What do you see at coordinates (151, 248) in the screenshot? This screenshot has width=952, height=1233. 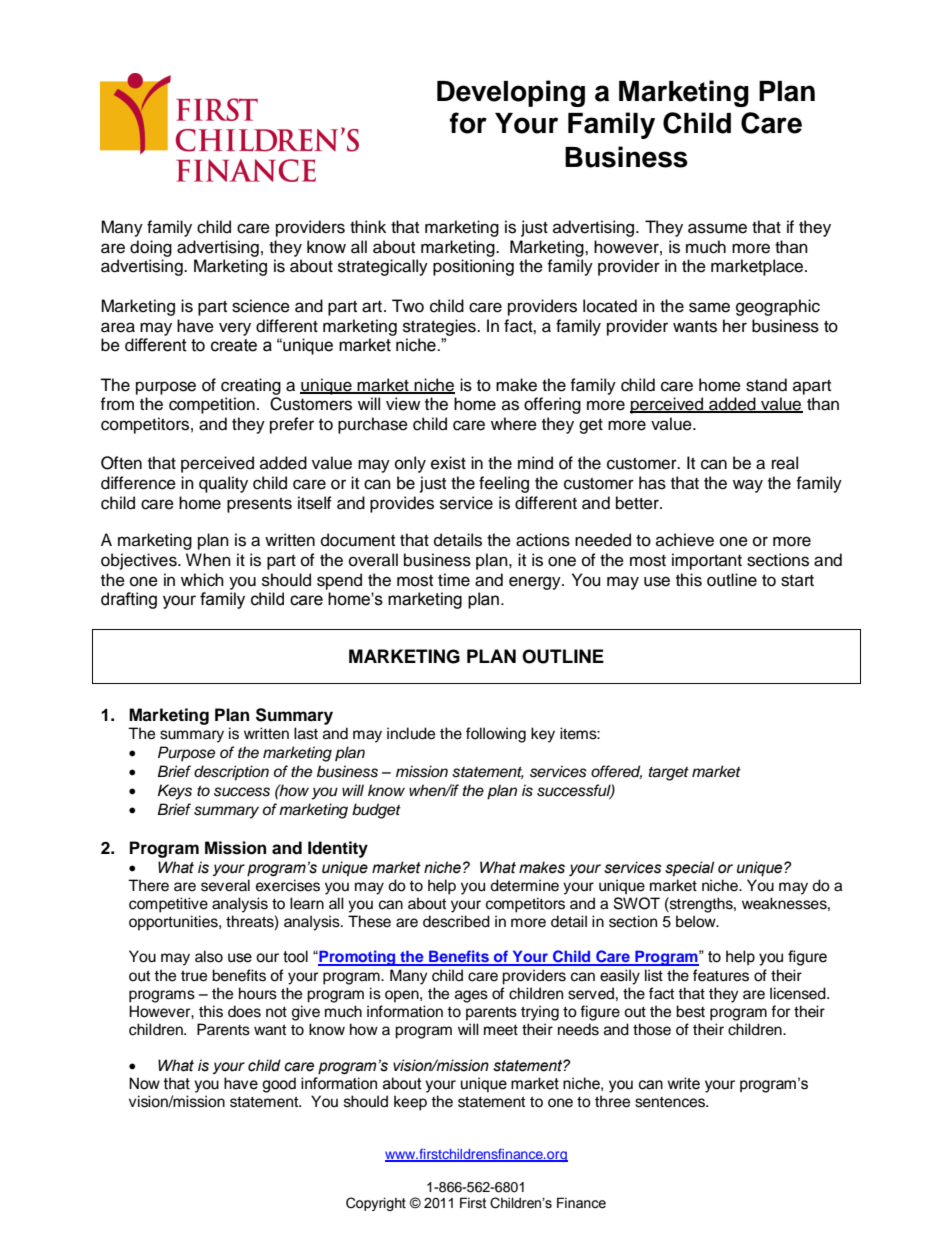 I see `doing` at bounding box center [151, 248].
